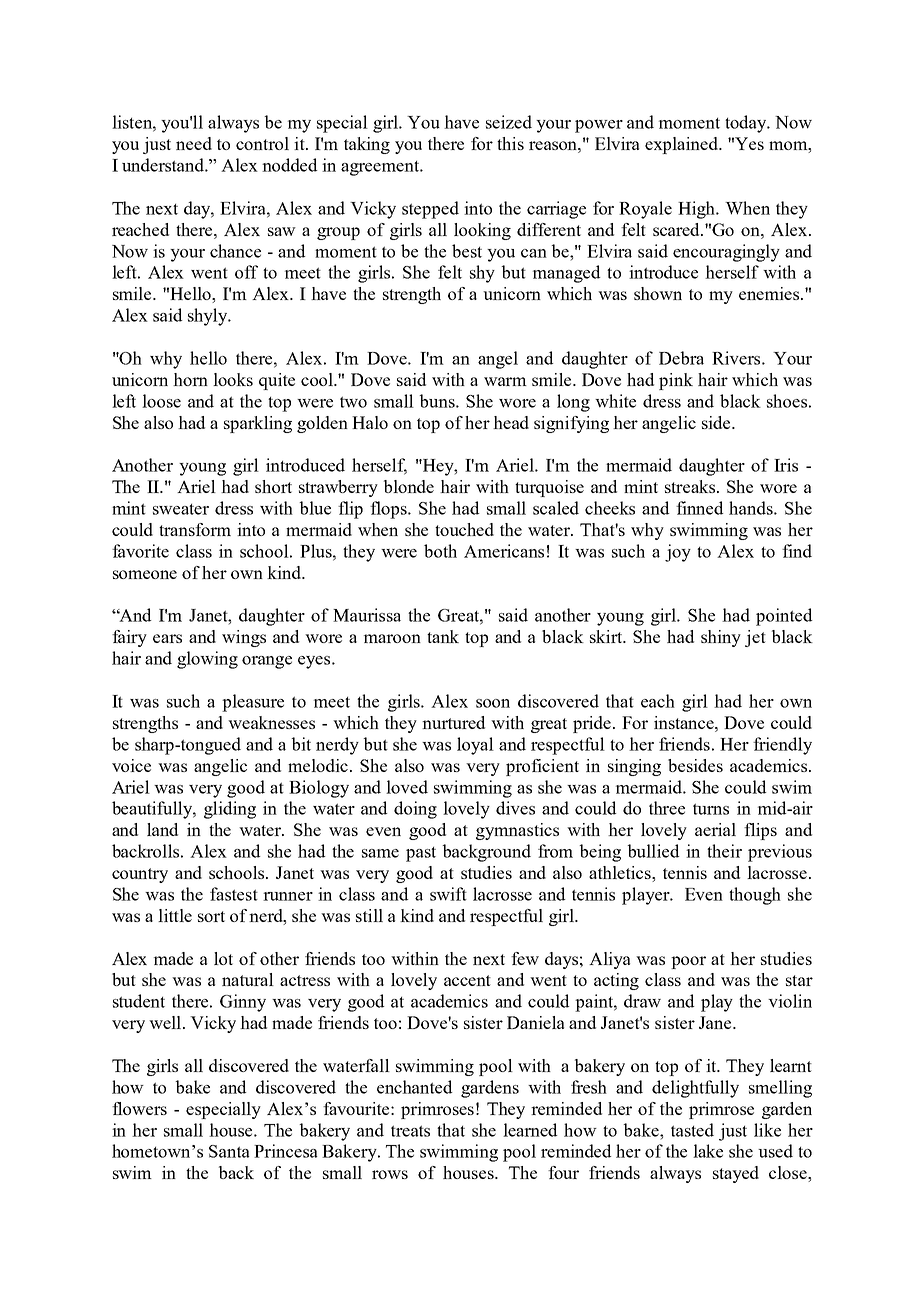 The height and width of the document is (1308, 924). Describe the element at coordinates (410, 1131) in the document. I see `treats` at that location.
